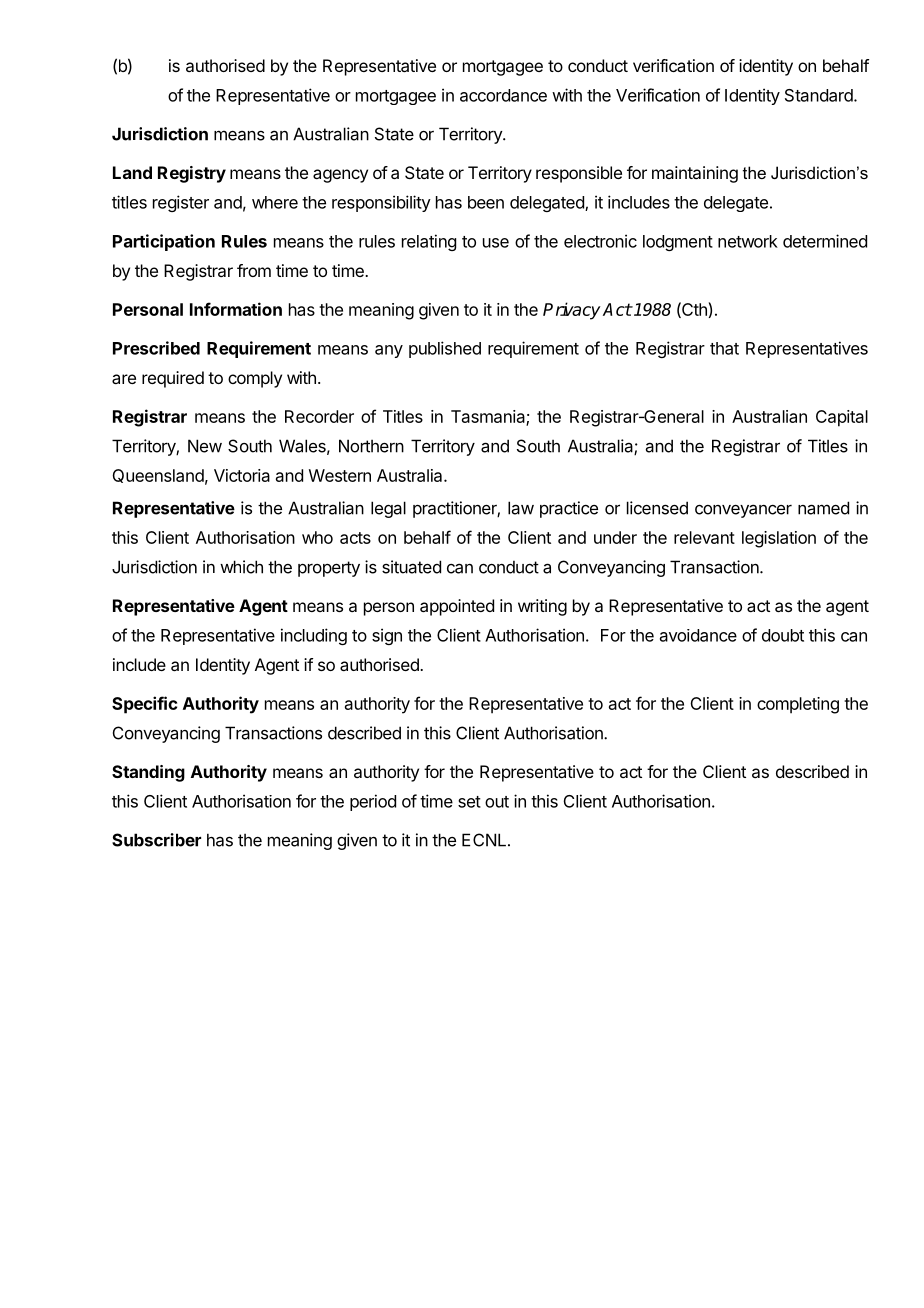  Describe the element at coordinates (820, 95) in the screenshot. I see `Standard` at that location.
